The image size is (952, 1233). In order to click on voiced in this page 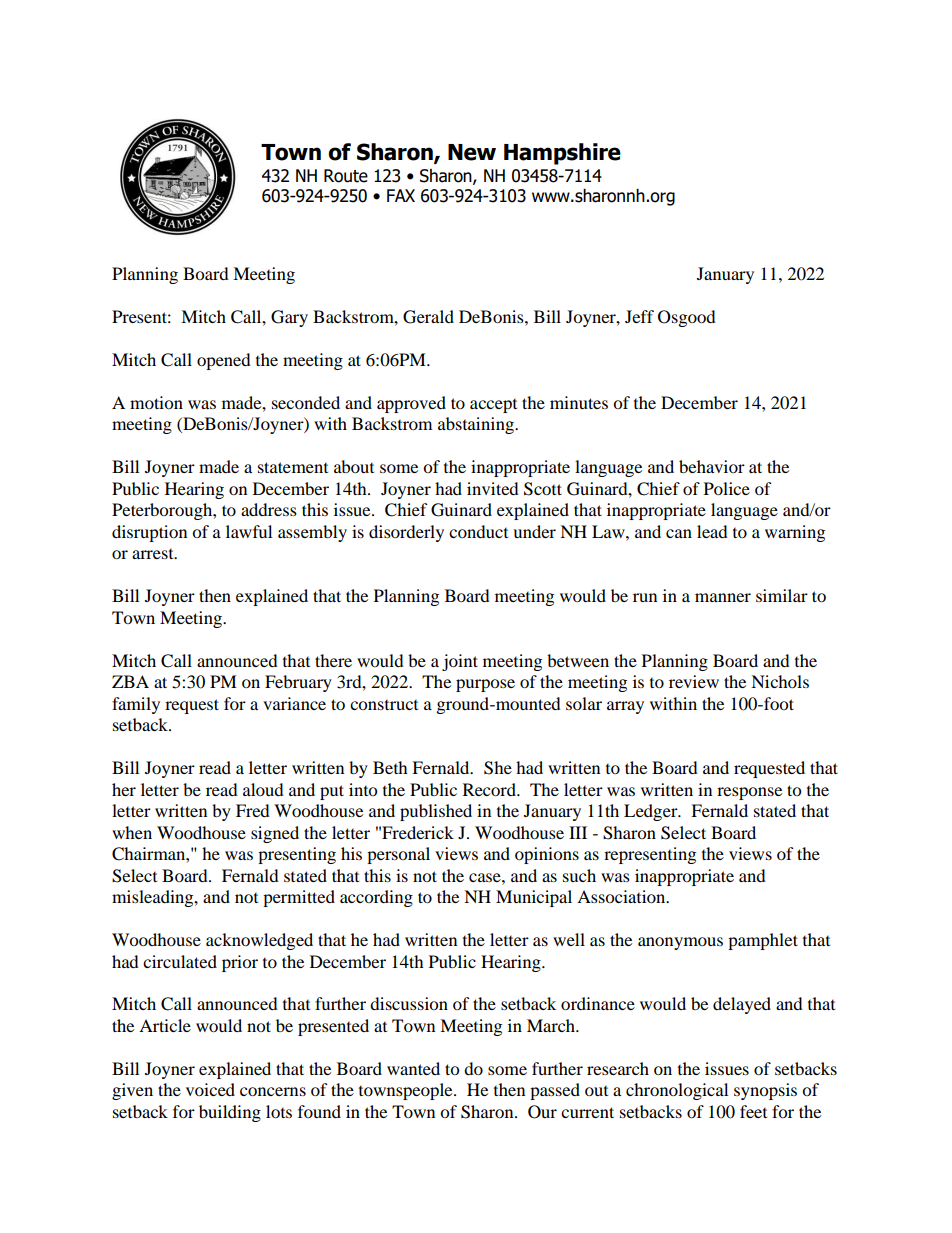, I will do `click(210, 1089)`.
